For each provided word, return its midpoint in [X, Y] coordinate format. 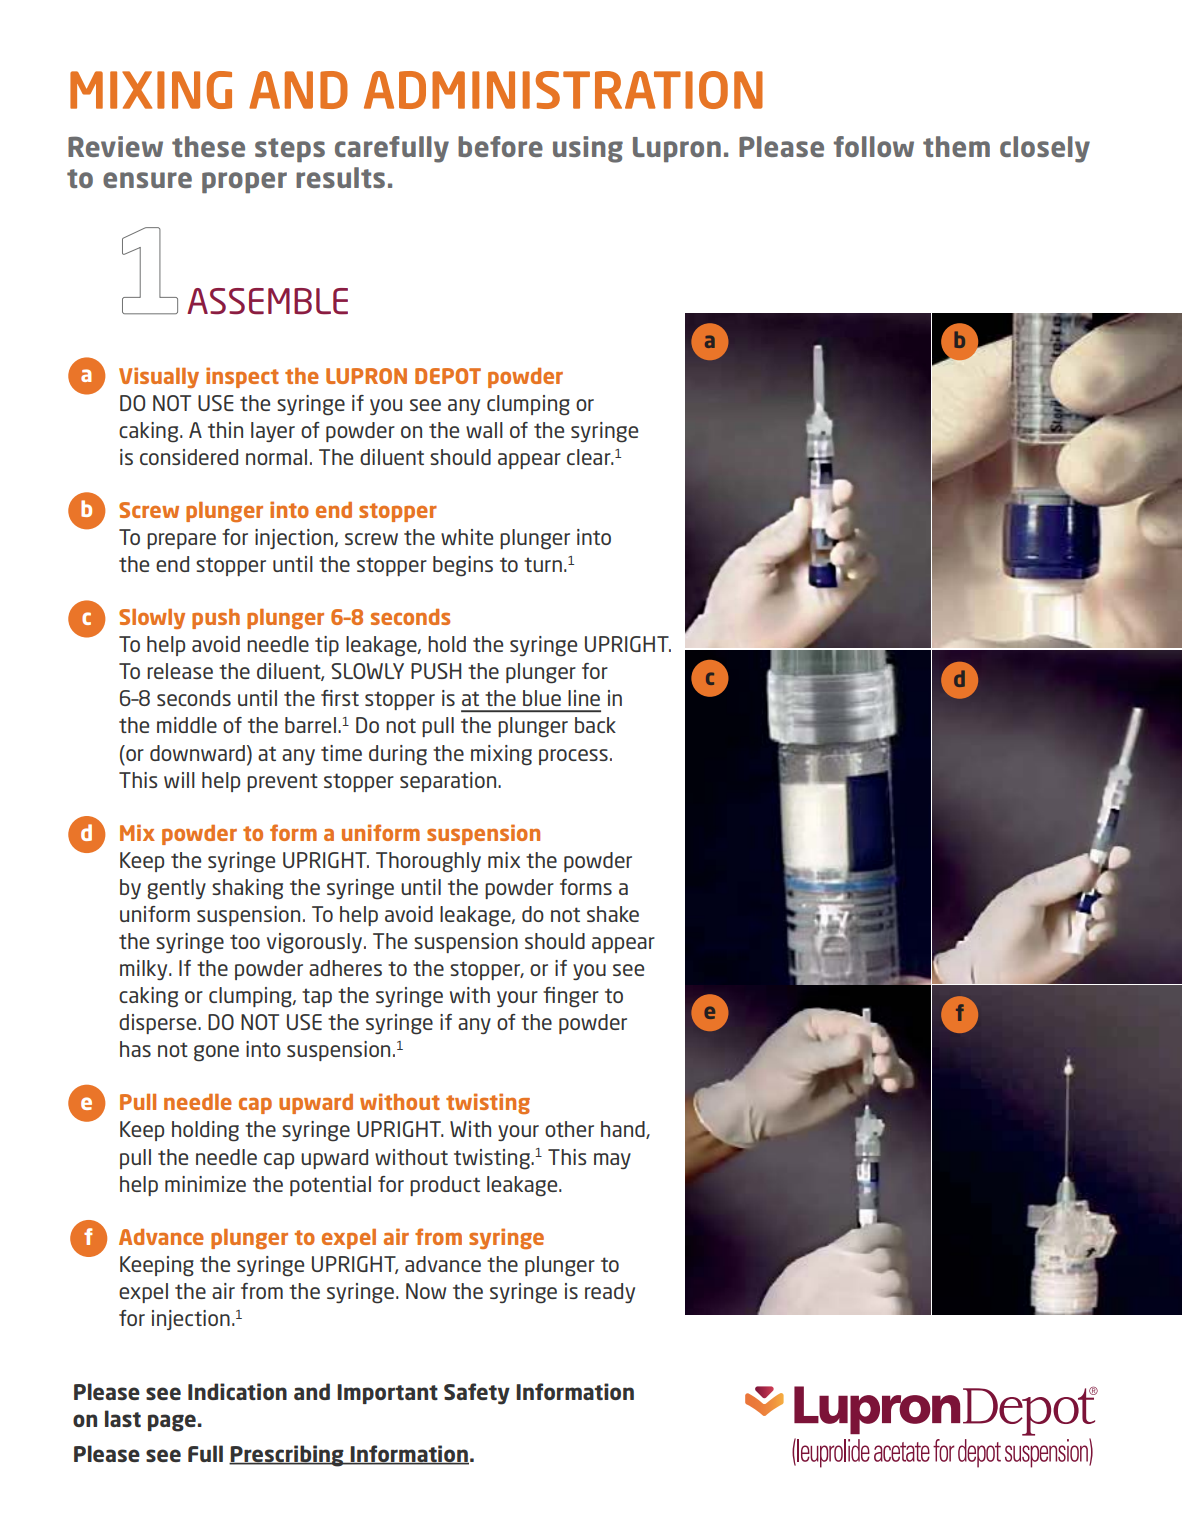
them [956, 146]
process [573, 757]
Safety [477, 1394]
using [588, 149]
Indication [237, 1391]
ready [610, 1293]
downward [197, 753]
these [208, 146]
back [595, 725]
